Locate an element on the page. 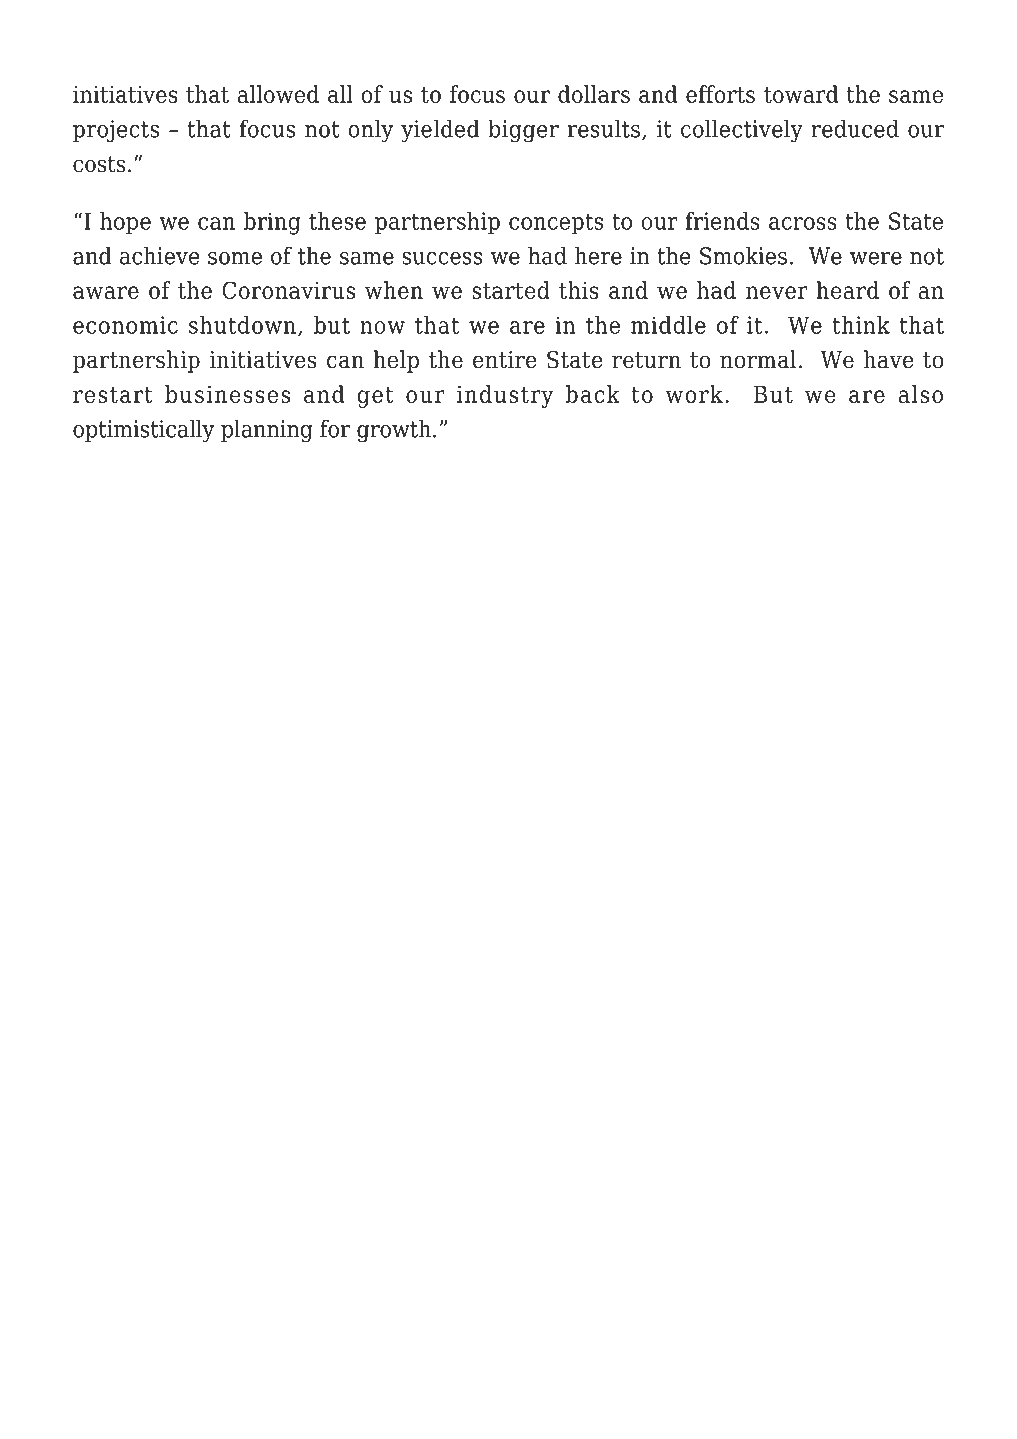 The height and width of the page is (1439, 1017). success is located at coordinates (442, 258).
